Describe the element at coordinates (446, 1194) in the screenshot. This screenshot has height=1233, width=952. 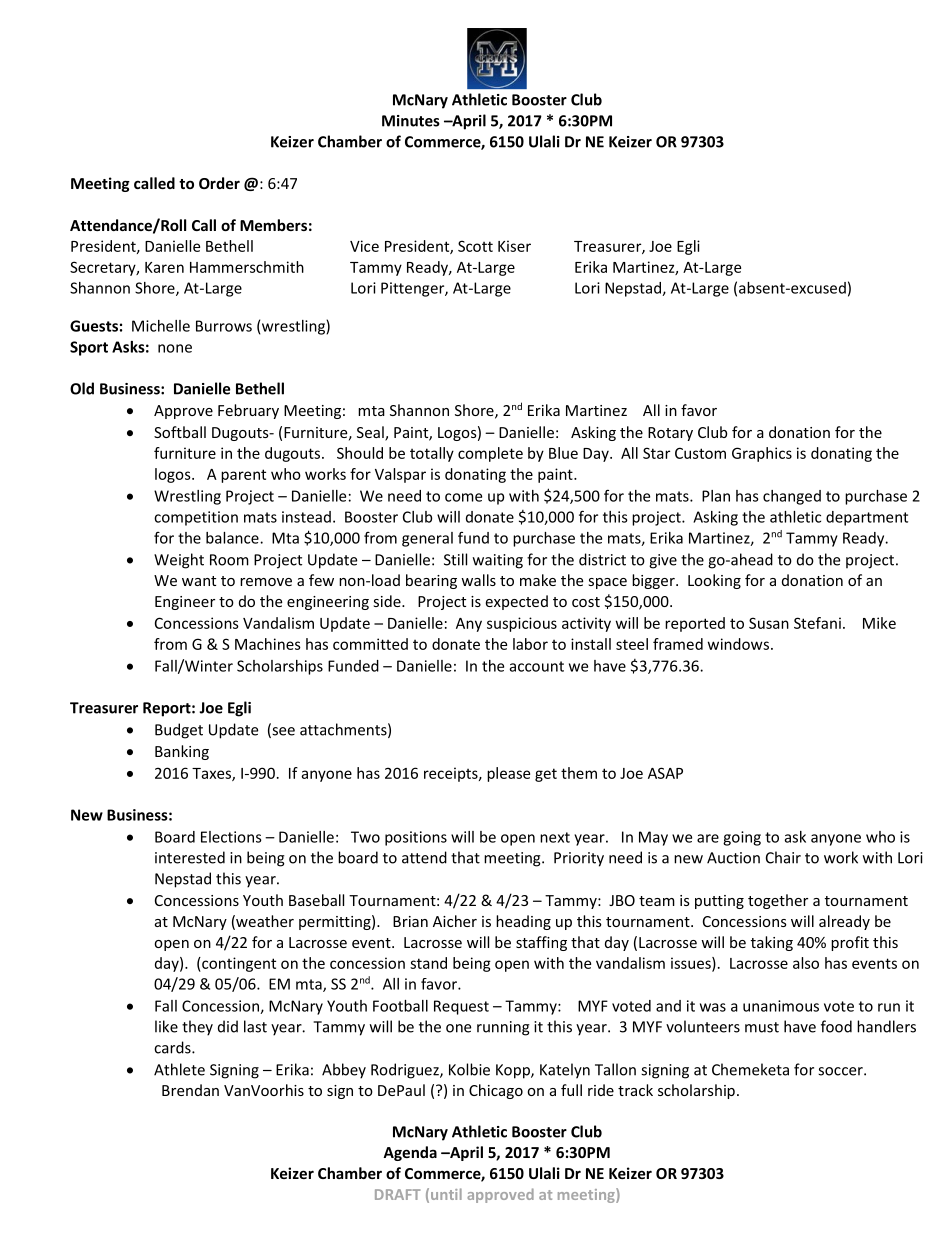
I see `until` at that location.
